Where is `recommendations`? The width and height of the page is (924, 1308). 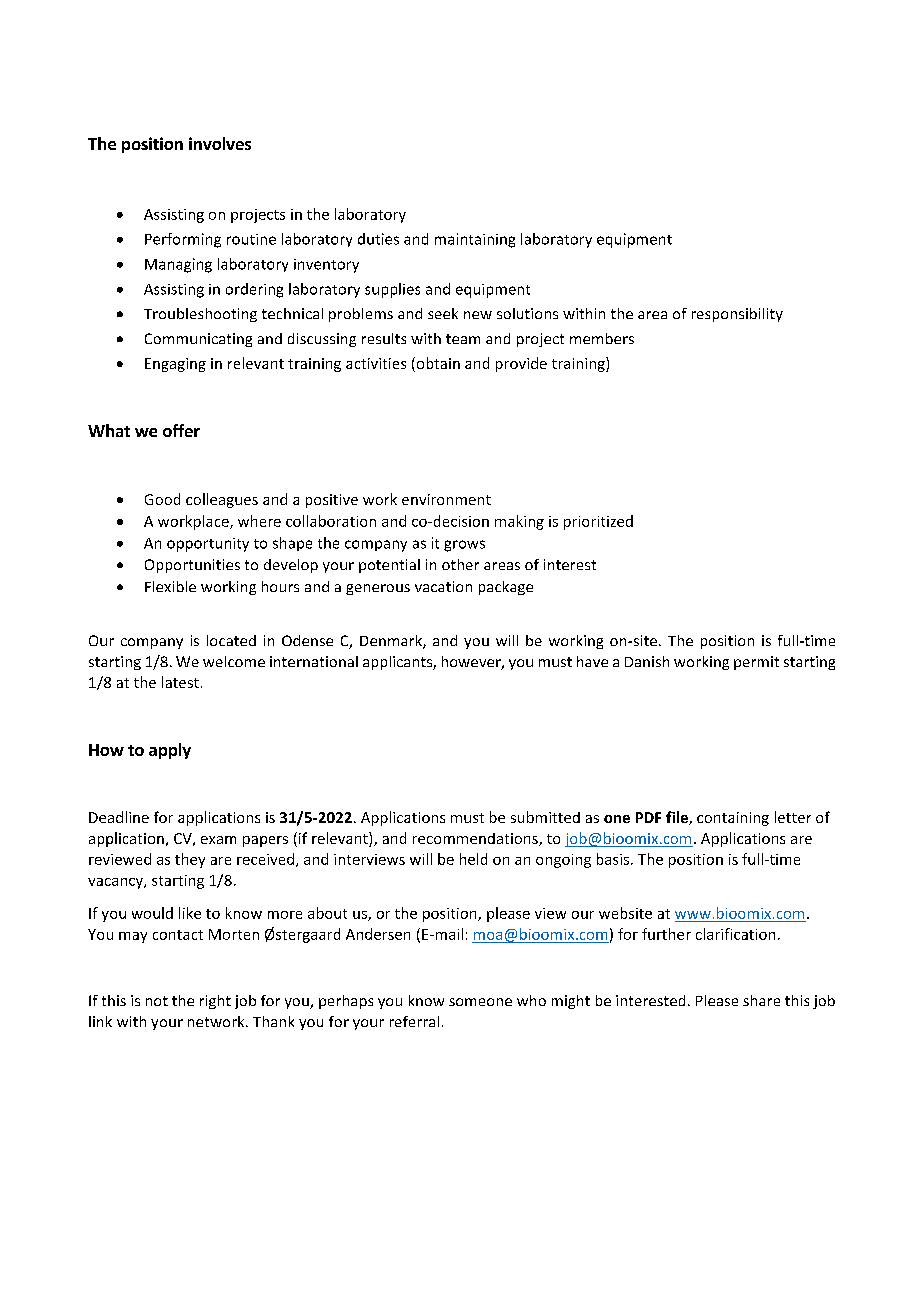
recommendations is located at coordinates (476, 839).
